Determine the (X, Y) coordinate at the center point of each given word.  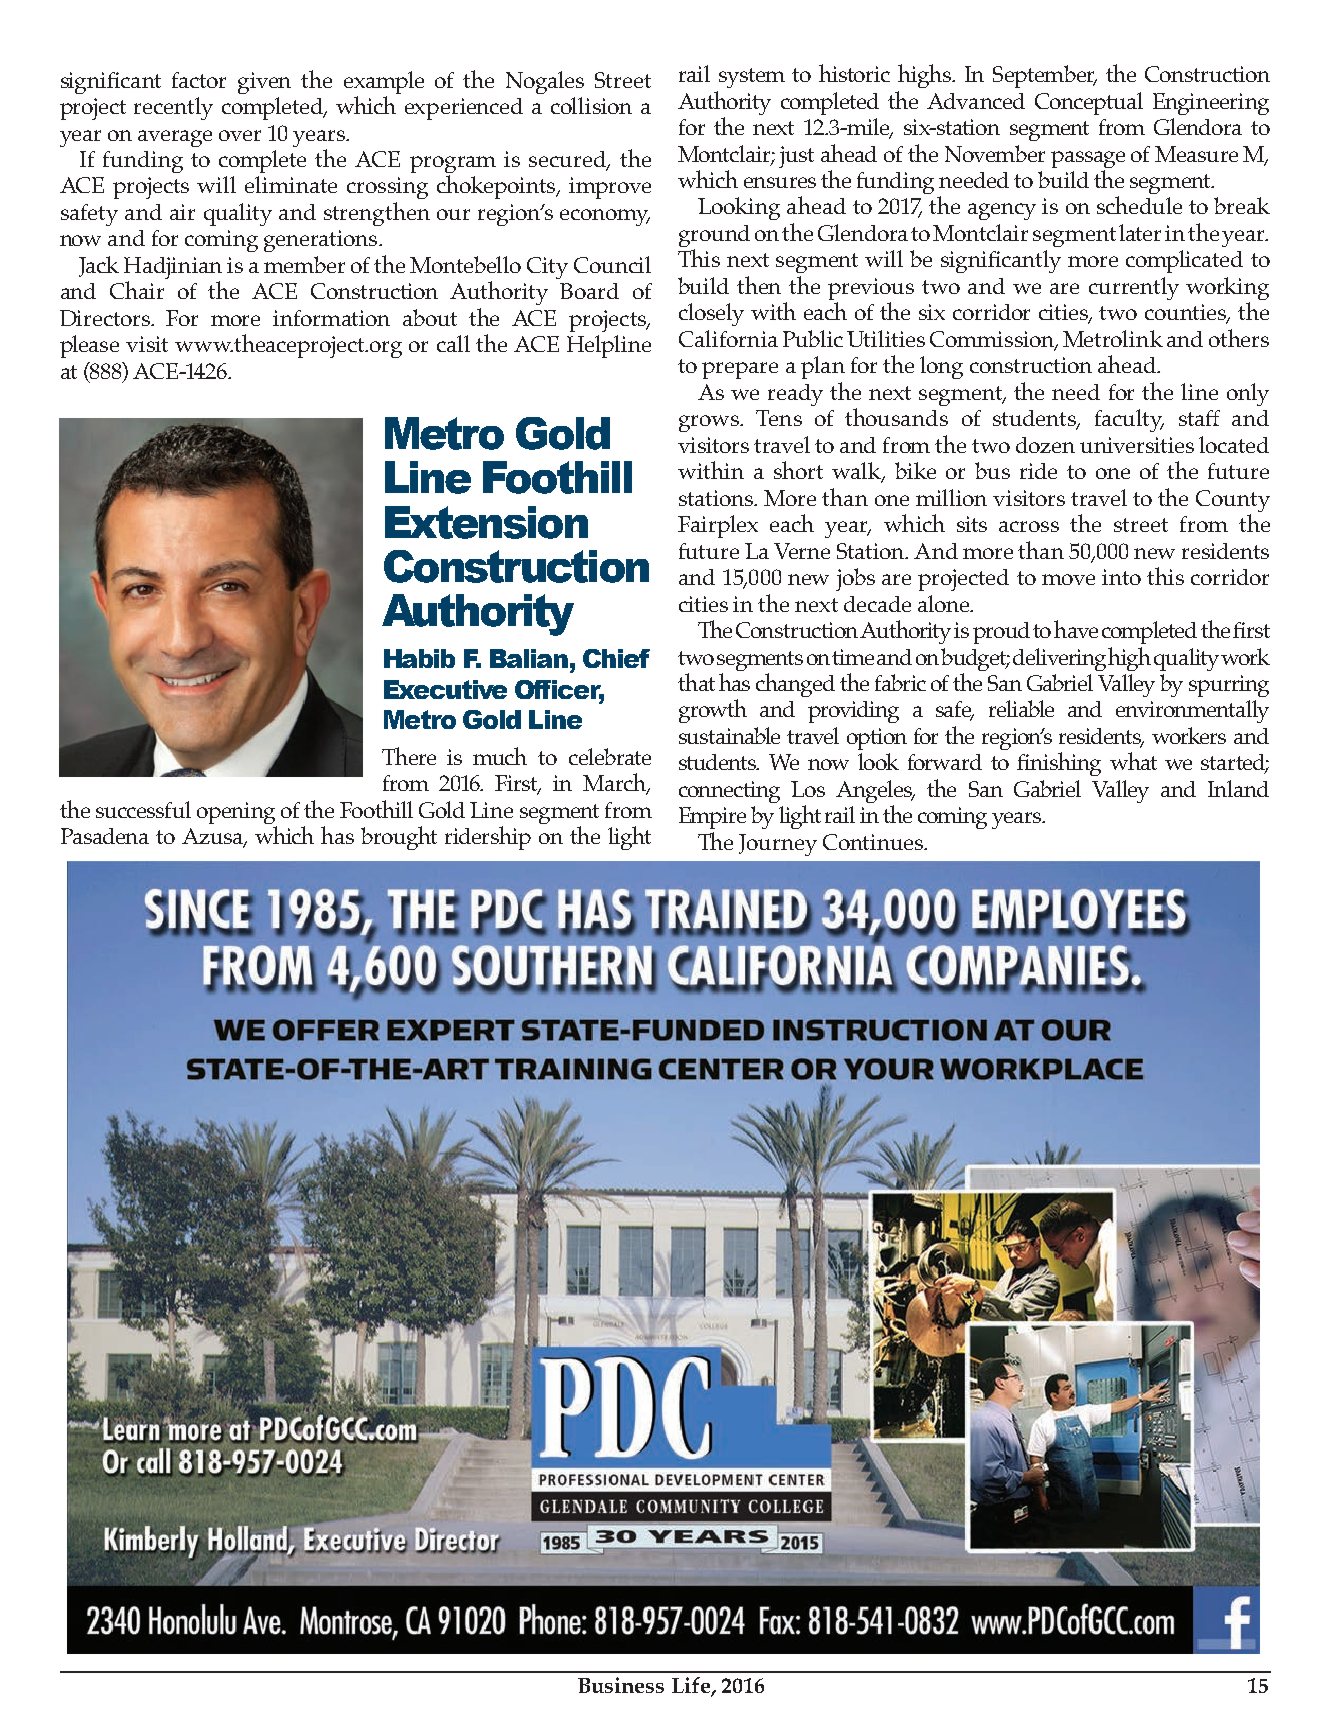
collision (591, 105)
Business (621, 1685)
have (1076, 629)
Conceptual (1089, 103)
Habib (419, 658)
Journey (778, 845)
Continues (874, 842)
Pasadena (105, 836)
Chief (616, 658)
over (240, 135)
